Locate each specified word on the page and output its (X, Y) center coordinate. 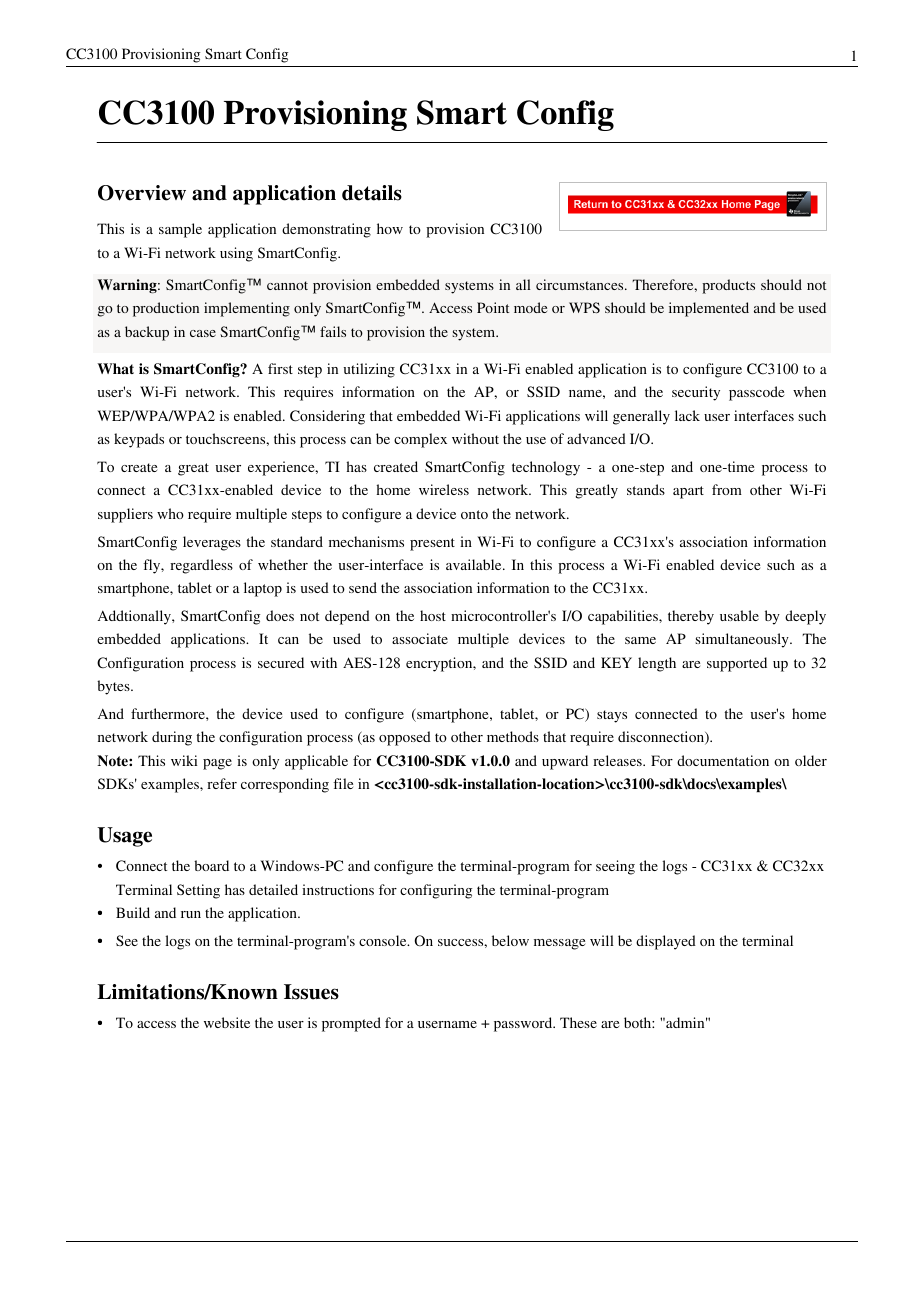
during (172, 738)
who (170, 513)
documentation (723, 760)
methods (513, 736)
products (728, 286)
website (227, 1022)
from (727, 489)
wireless (444, 489)
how (390, 228)
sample (180, 230)
